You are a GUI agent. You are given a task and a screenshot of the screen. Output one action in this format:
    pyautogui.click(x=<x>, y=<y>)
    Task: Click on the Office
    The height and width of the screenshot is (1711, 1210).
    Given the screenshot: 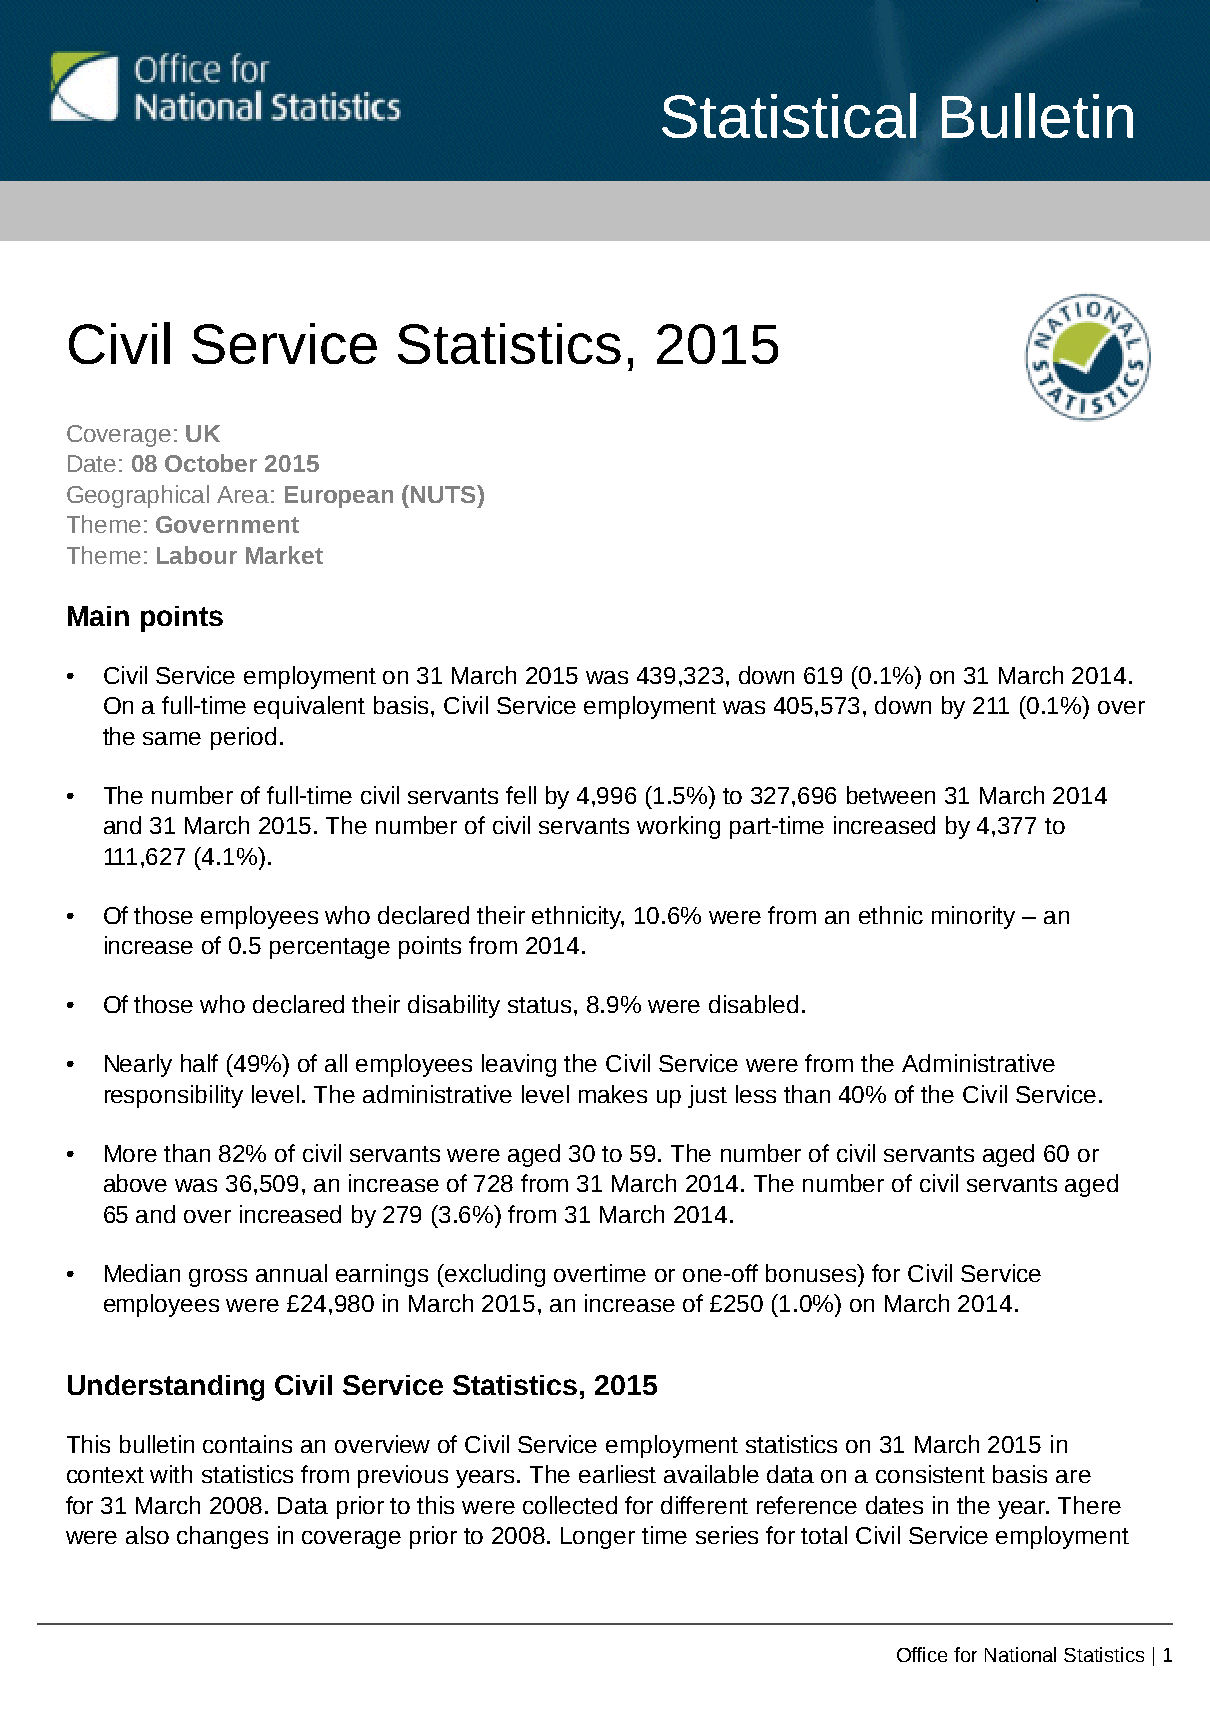 What is the action you would take?
    pyautogui.click(x=922, y=1654)
